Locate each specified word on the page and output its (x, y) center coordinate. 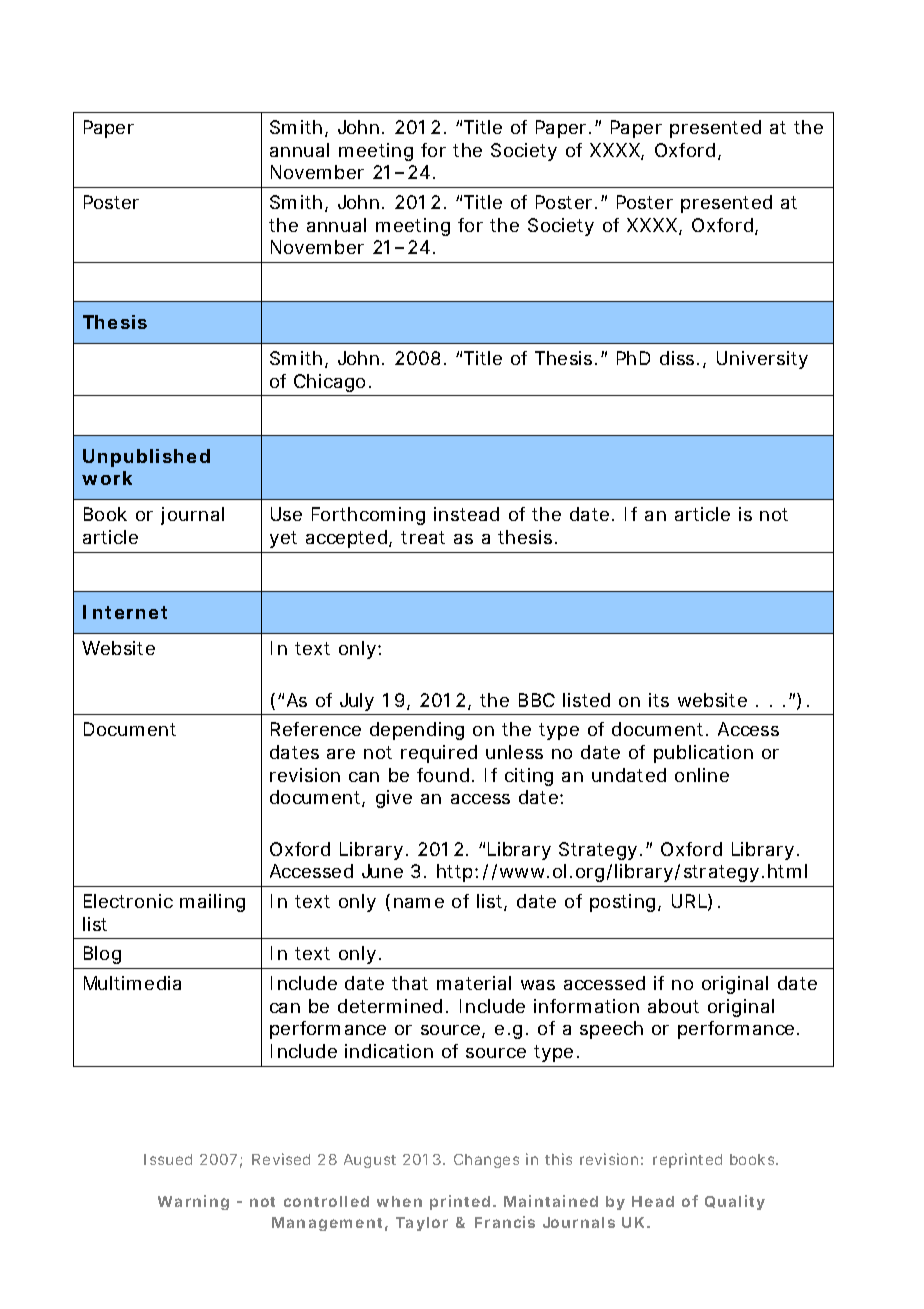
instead (466, 514)
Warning (193, 1202)
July (357, 702)
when (399, 1201)
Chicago (329, 383)
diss (679, 358)
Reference (316, 729)
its (659, 700)
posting (622, 903)
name (419, 903)
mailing (212, 903)
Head (653, 1201)
